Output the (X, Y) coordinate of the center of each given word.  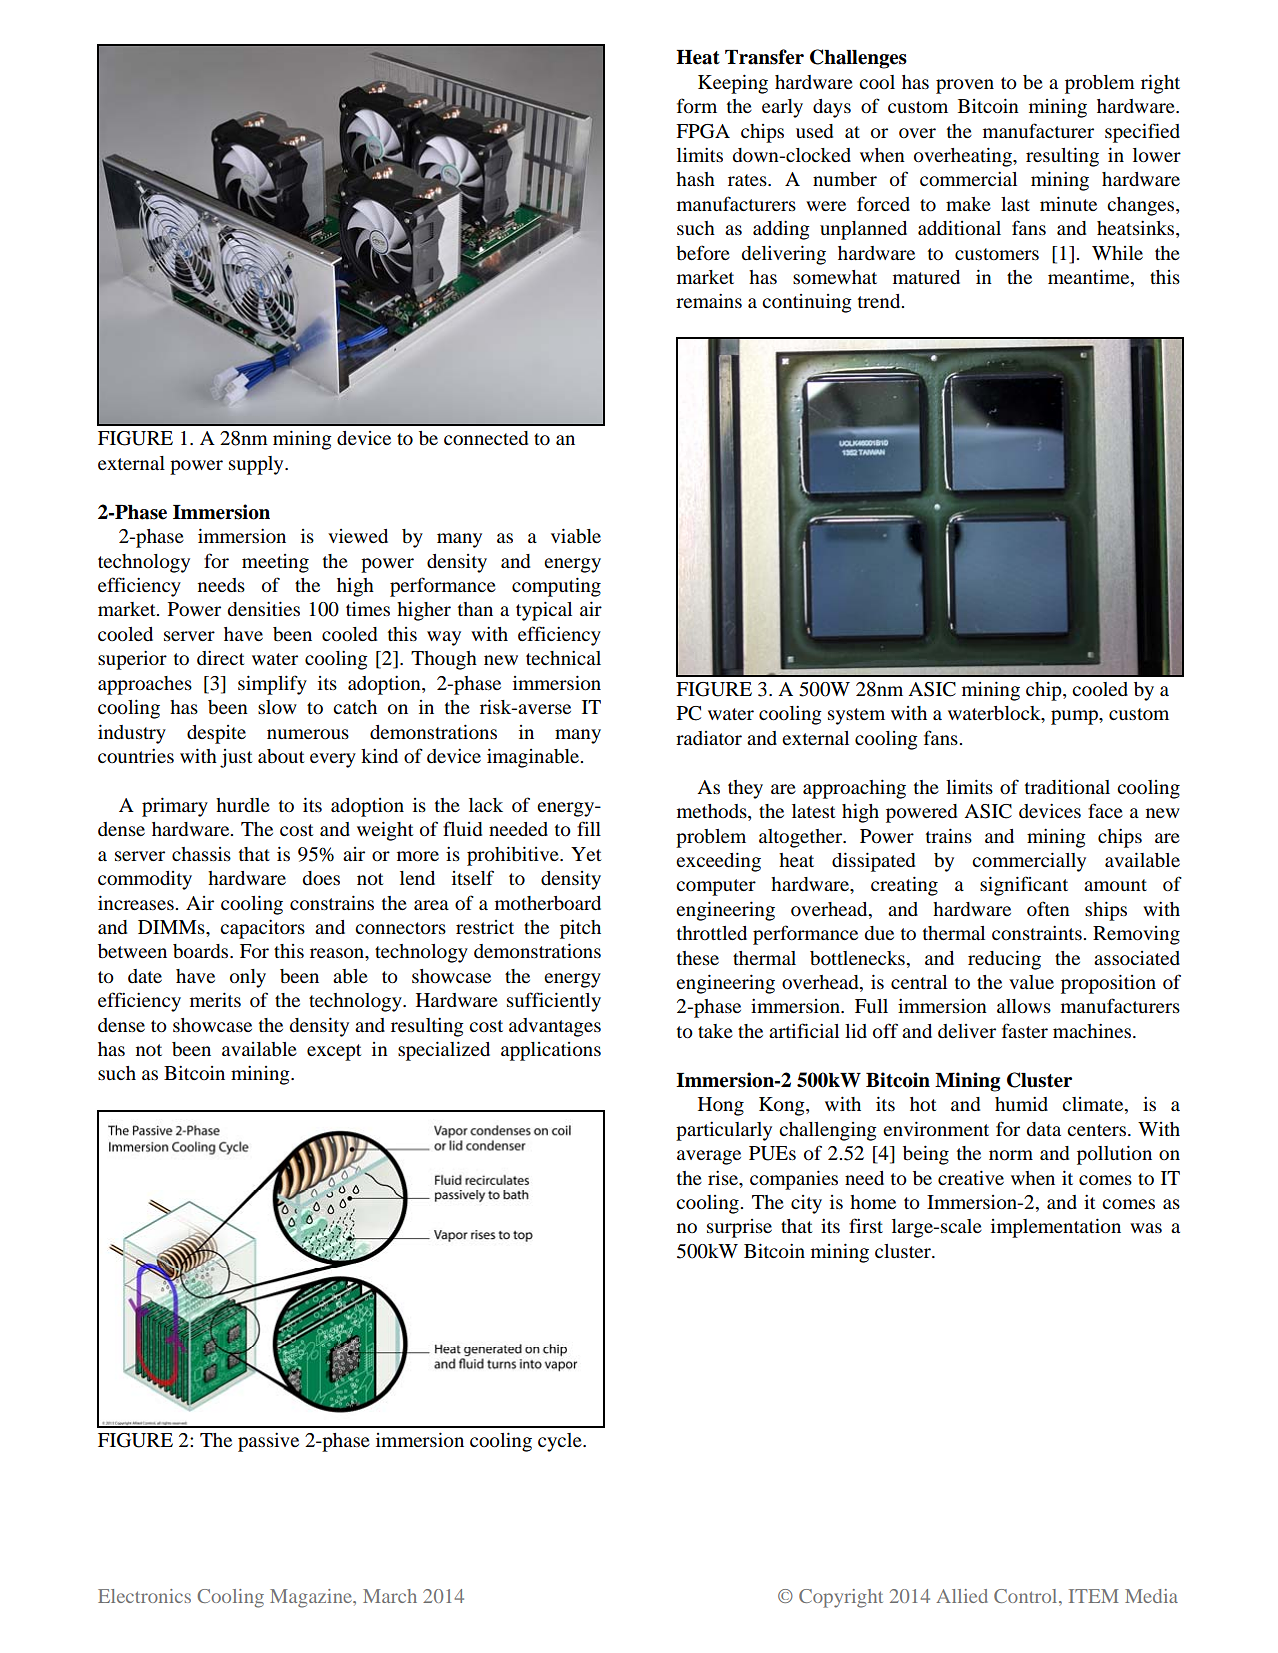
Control (1027, 1597)
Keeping (733, 84)
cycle (561, 1442)
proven (965, 86)
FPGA (703, 131)
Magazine (312, 1598)
